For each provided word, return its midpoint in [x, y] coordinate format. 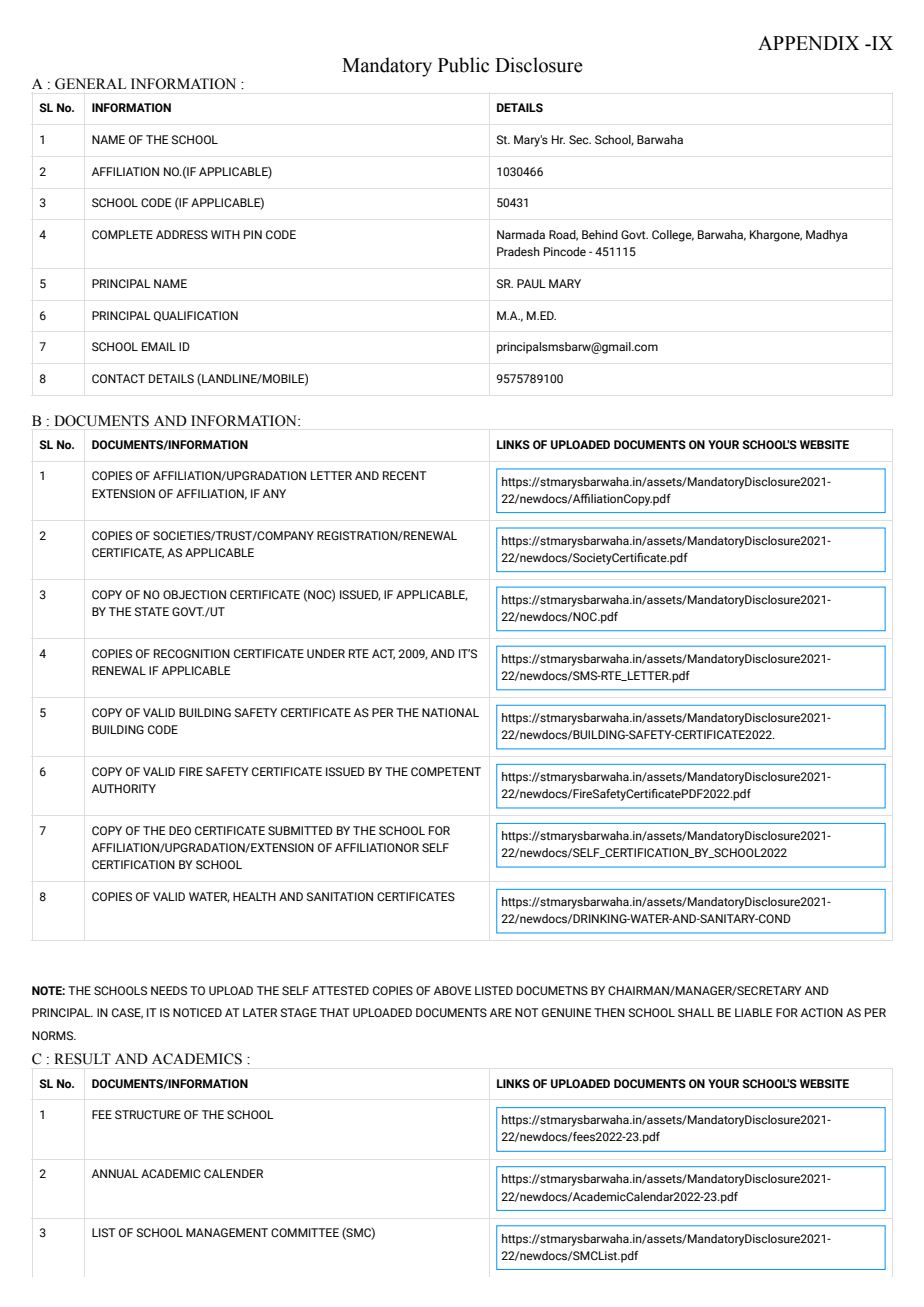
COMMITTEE [305, 1232]
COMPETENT [446, 771]
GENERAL [91, 84]
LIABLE [753, 1012]
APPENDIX [808, 43]
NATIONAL [450, 712]
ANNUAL [115, 1173]
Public [463, 65]
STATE [152, 611]
